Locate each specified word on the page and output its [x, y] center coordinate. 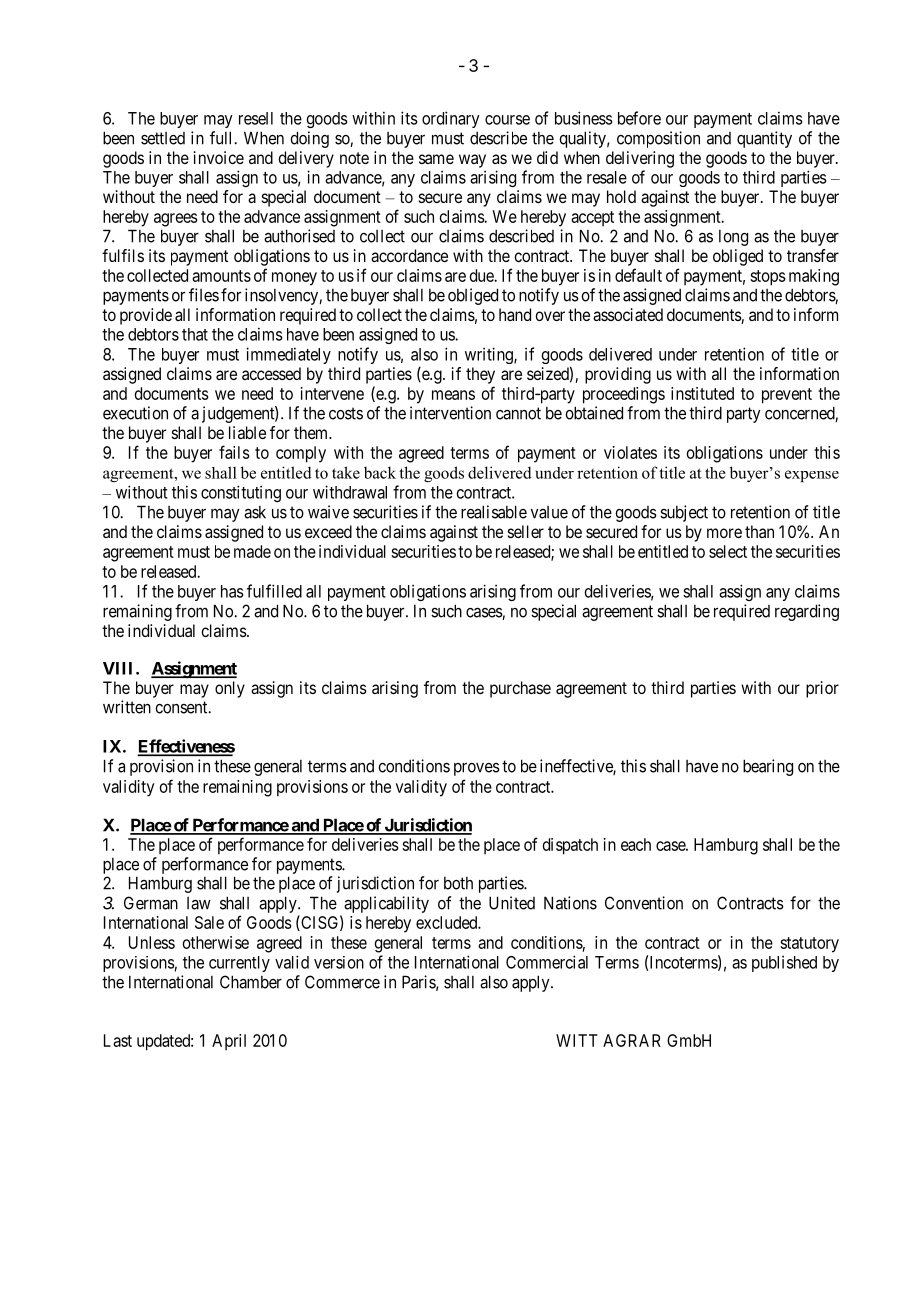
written [127, 707]
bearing [768, 767]
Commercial [547, 962]
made [252, 551]
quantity [764, 139]
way [472, 161]
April [229, 1042]
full [222, 138]
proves [477, 769]
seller [526, 531]
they [480, 375]
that [195, 334]
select [728, 551]
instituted [702, 393]
